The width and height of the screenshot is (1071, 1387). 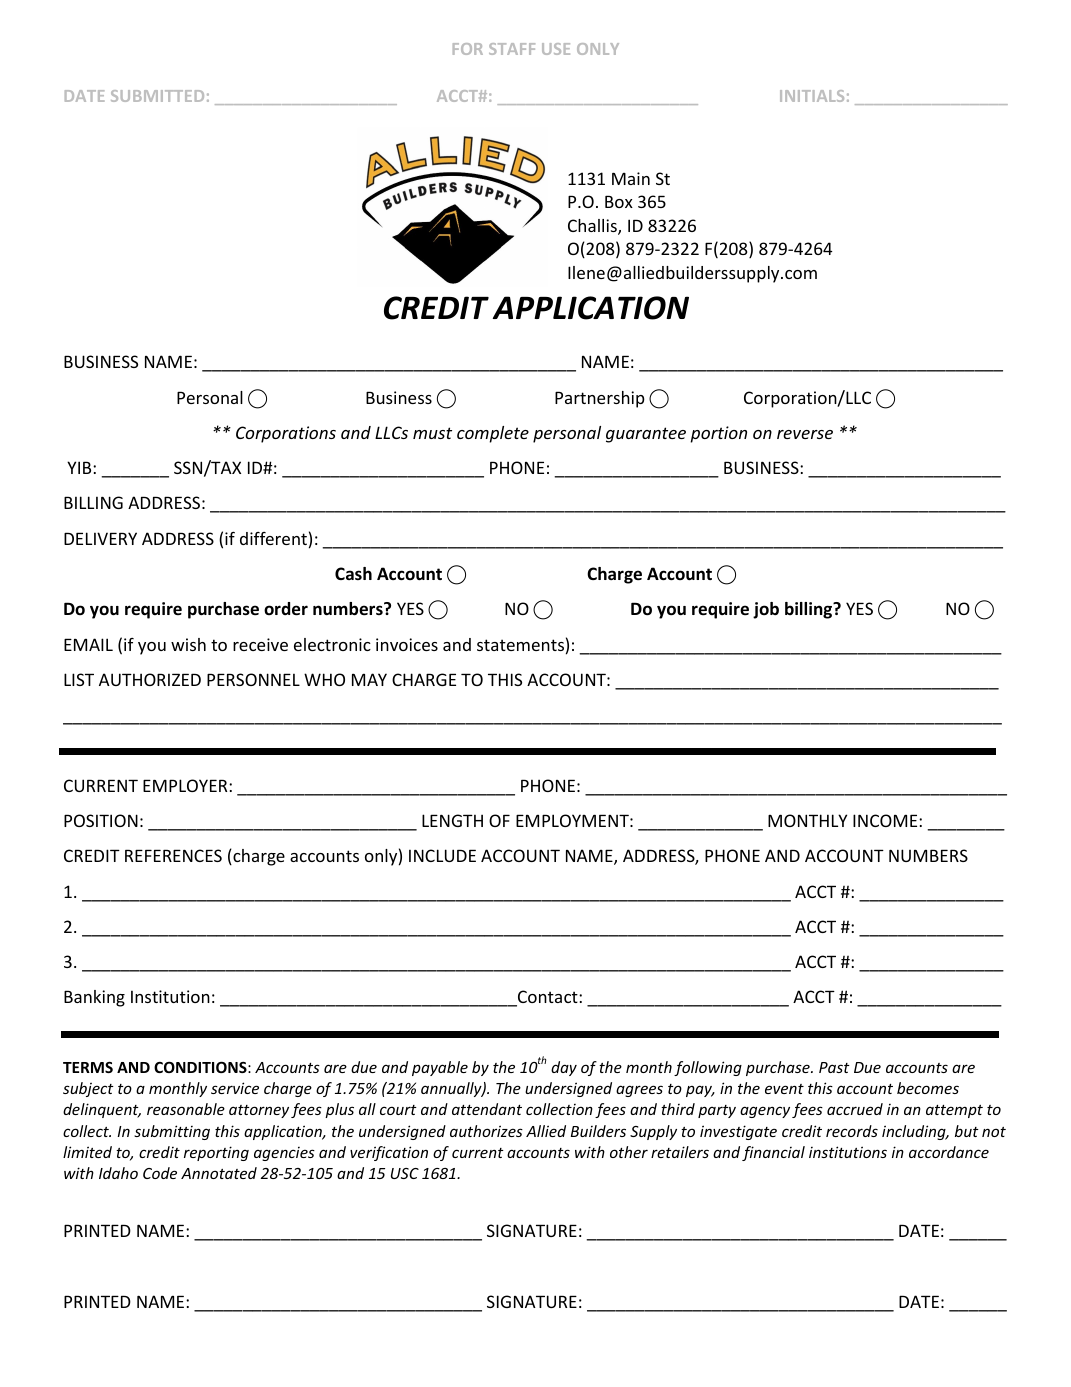 What do you see at coordinates (600, 399) in the screenshot?
I see `Partnership` at bounding box center [600, 399].
